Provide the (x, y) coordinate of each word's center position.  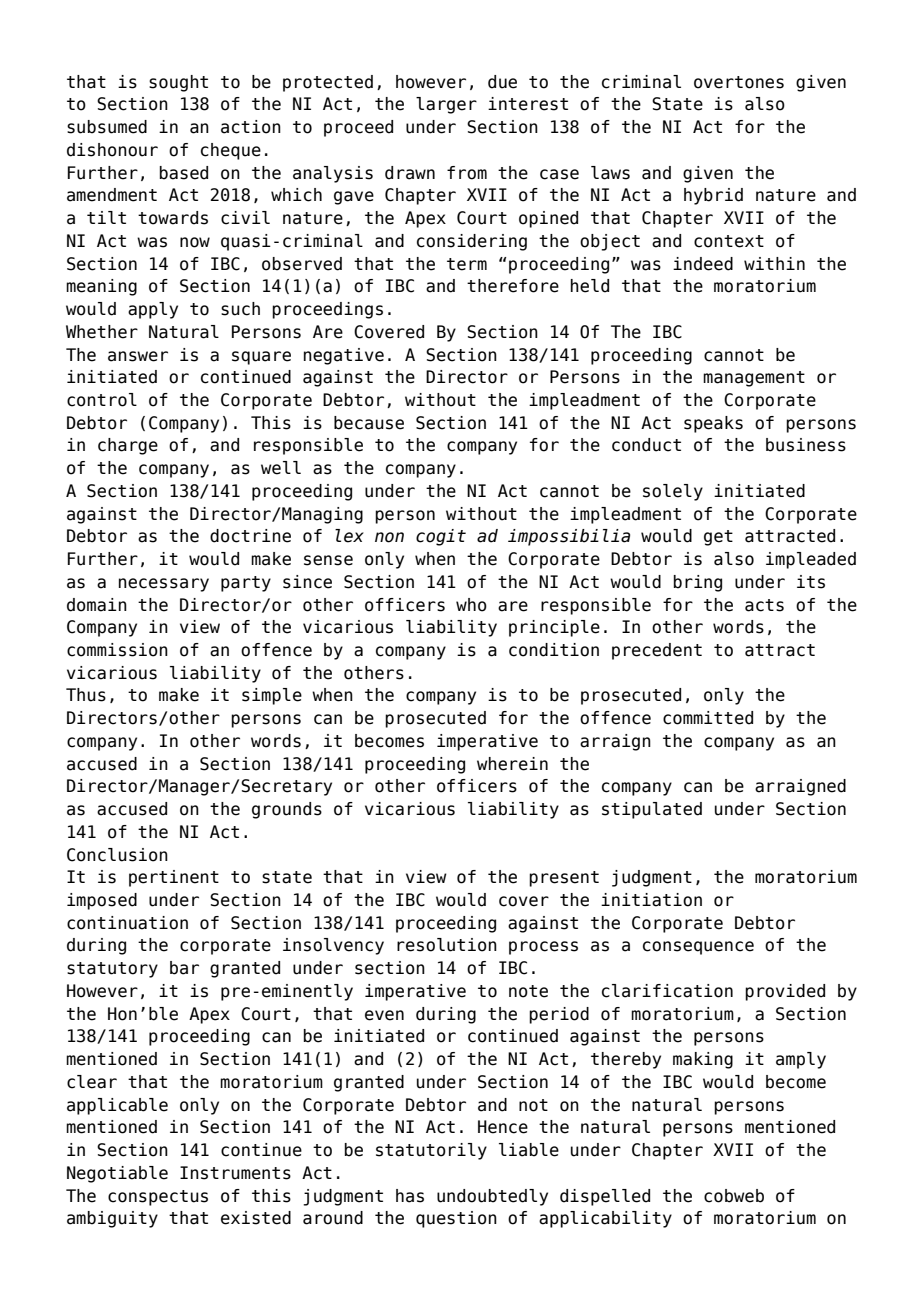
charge (128, 446)
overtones (739, 82)
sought (178, 83)
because (369, 423)
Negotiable (117, 1174)
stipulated (652, 810)
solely (673, 492)
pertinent (174, 878)
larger (446, 105)
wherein (512, 764)
